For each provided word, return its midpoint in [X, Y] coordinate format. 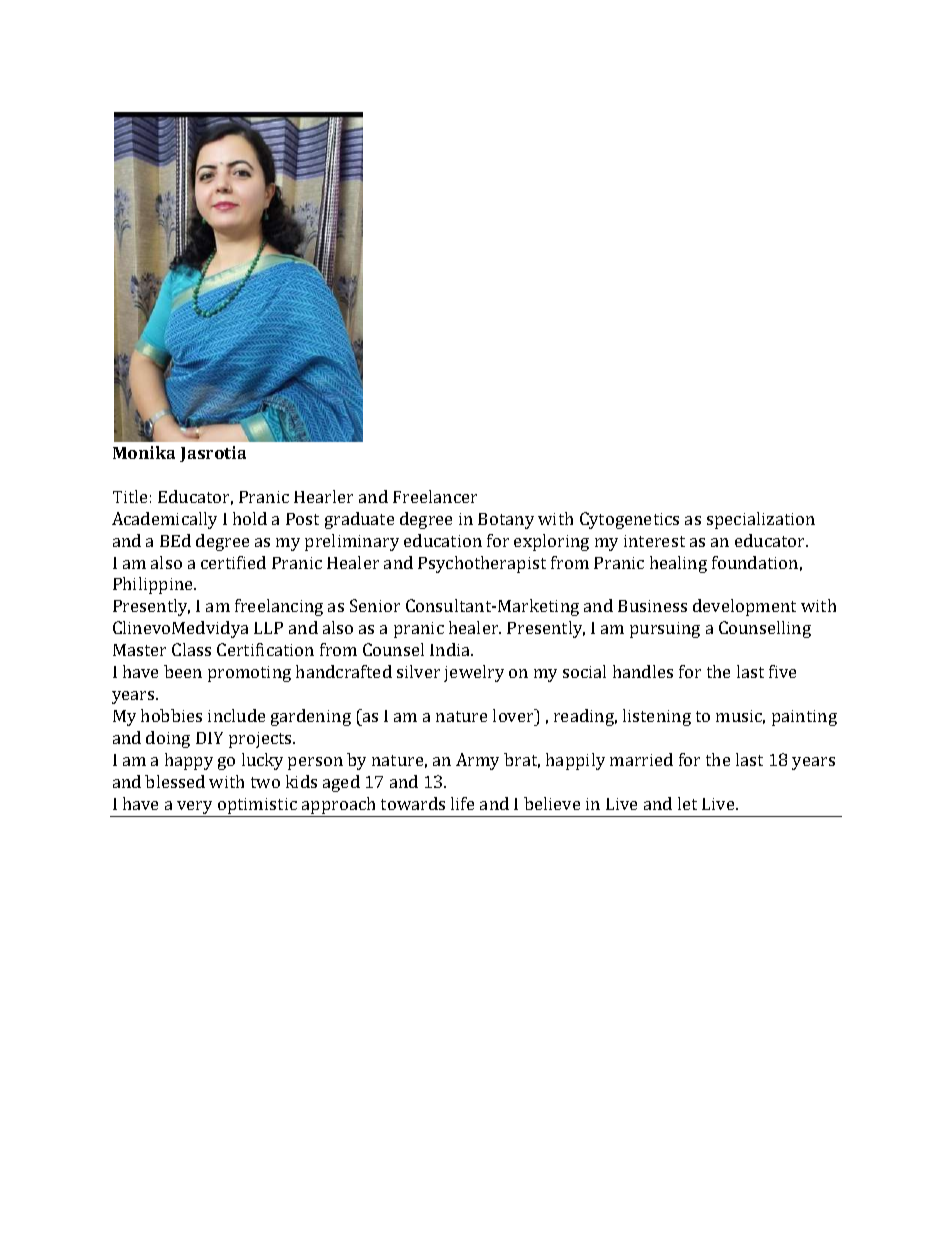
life [462, 803]
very [195, 809]
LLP [268, 628]
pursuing [665, 630]
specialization [761, 520]
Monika [144, 452]
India [451, 649]
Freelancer [435, 496]
